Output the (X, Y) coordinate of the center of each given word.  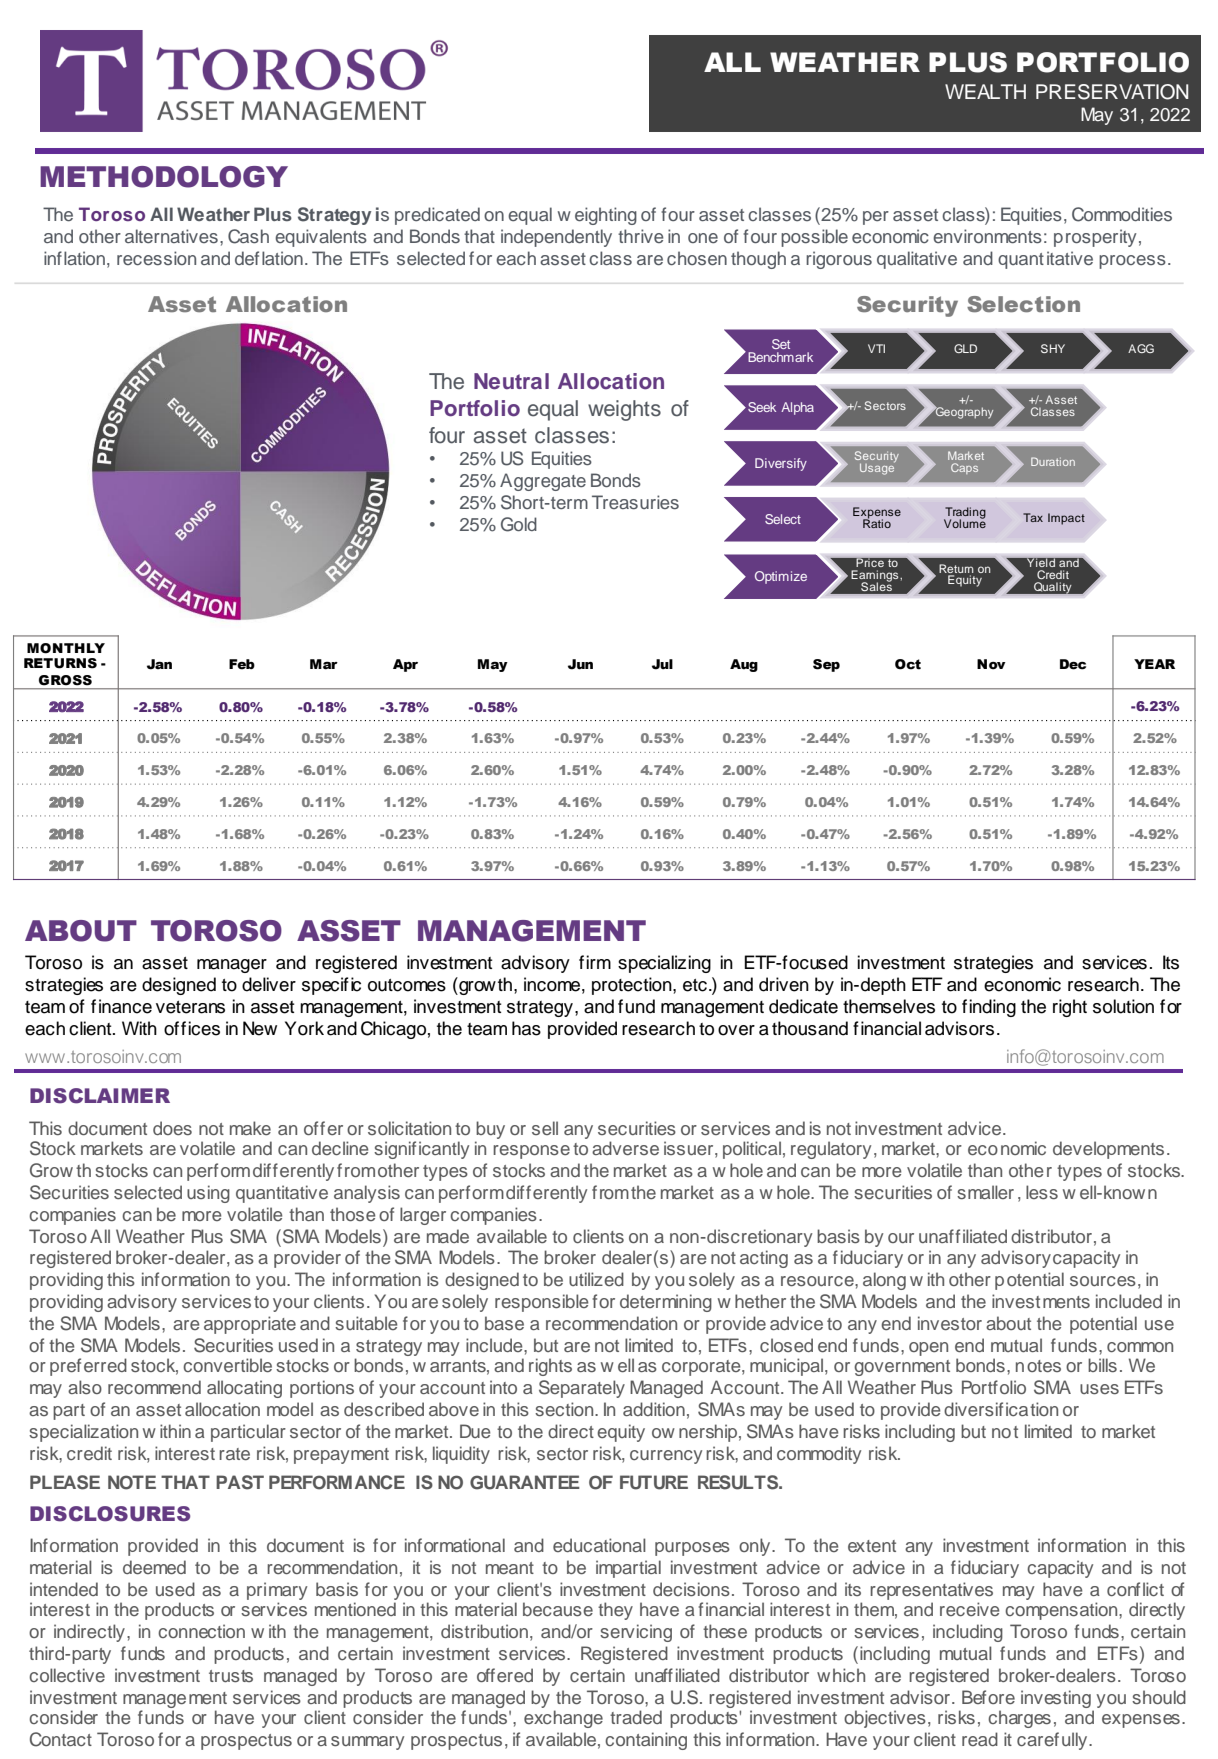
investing (1056, 1699)
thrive (641, 236)
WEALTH (985, 91)
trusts (231, 1676)
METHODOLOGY (164, 177)
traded (636, 1717)
